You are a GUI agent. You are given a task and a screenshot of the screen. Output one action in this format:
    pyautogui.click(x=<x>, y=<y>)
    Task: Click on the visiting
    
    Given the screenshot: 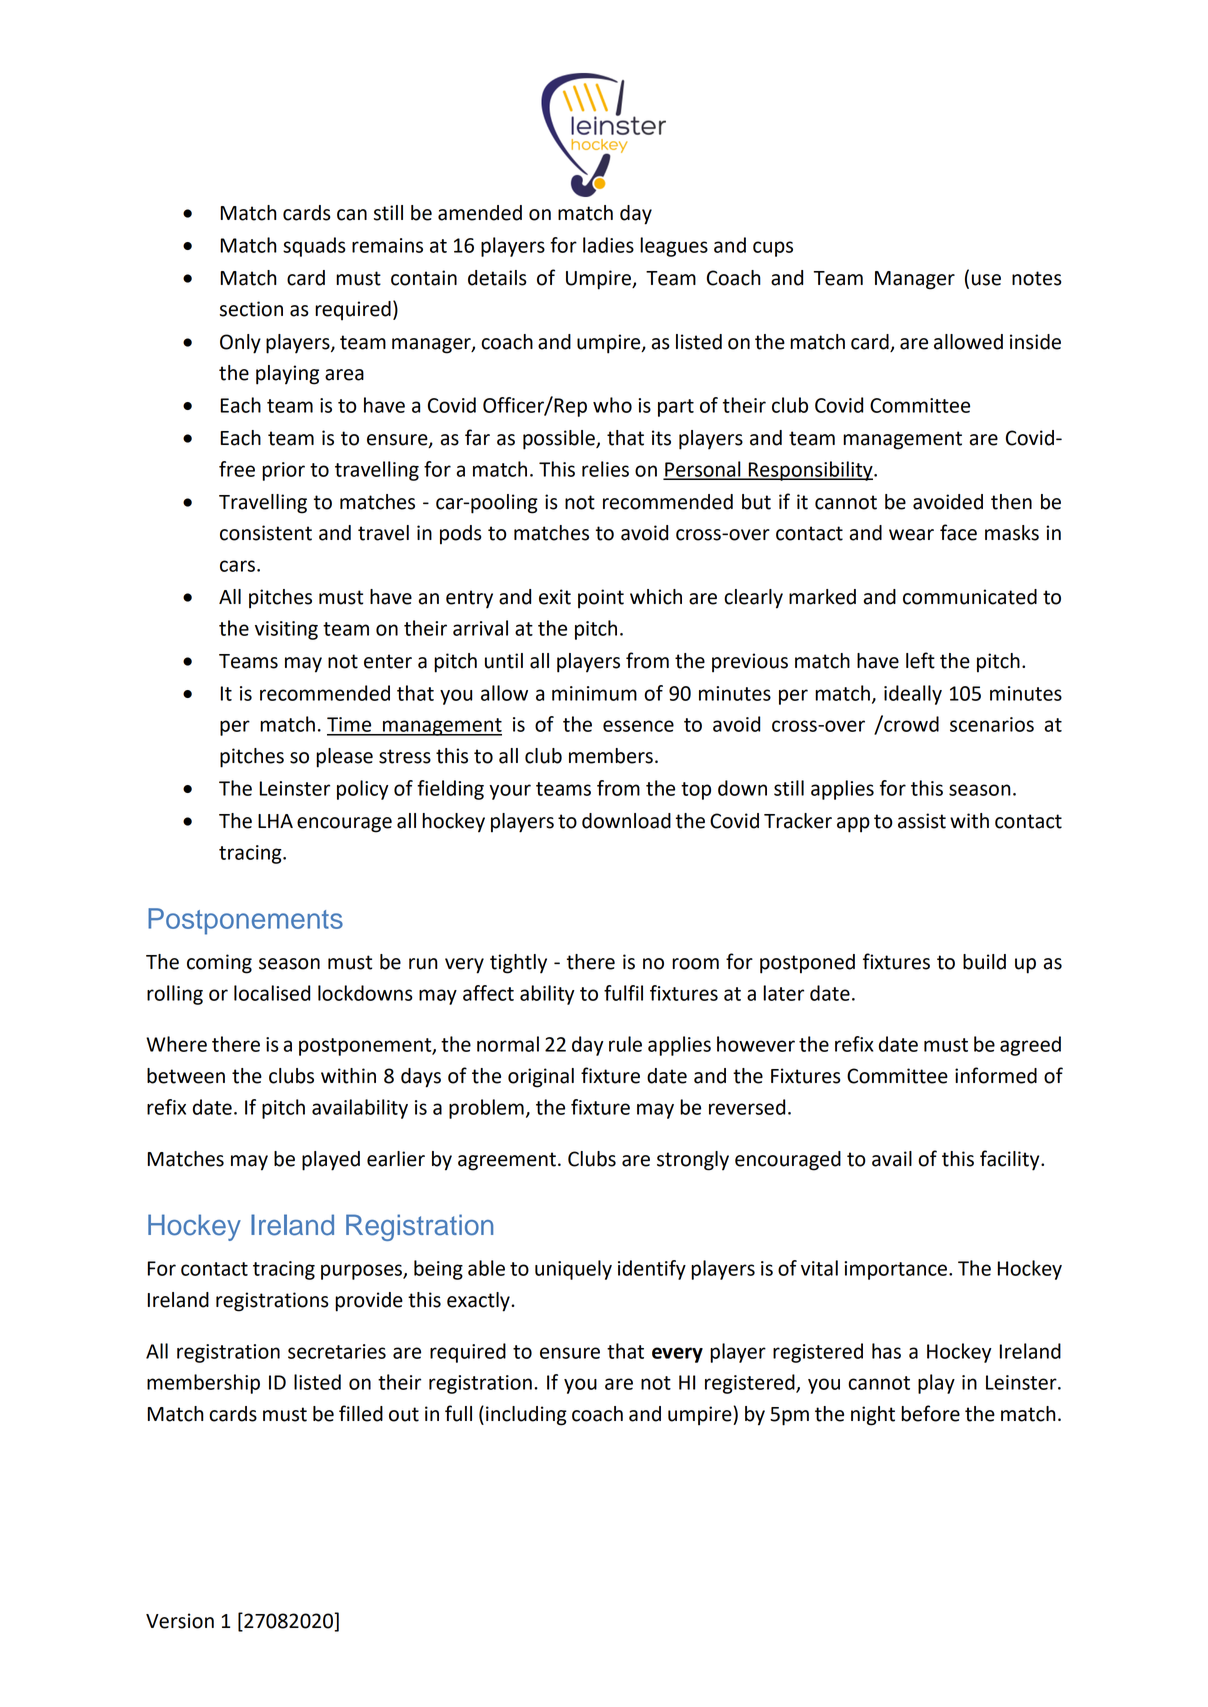 What is the action you would take?
    pyautogui.click(x=286, y=630)
